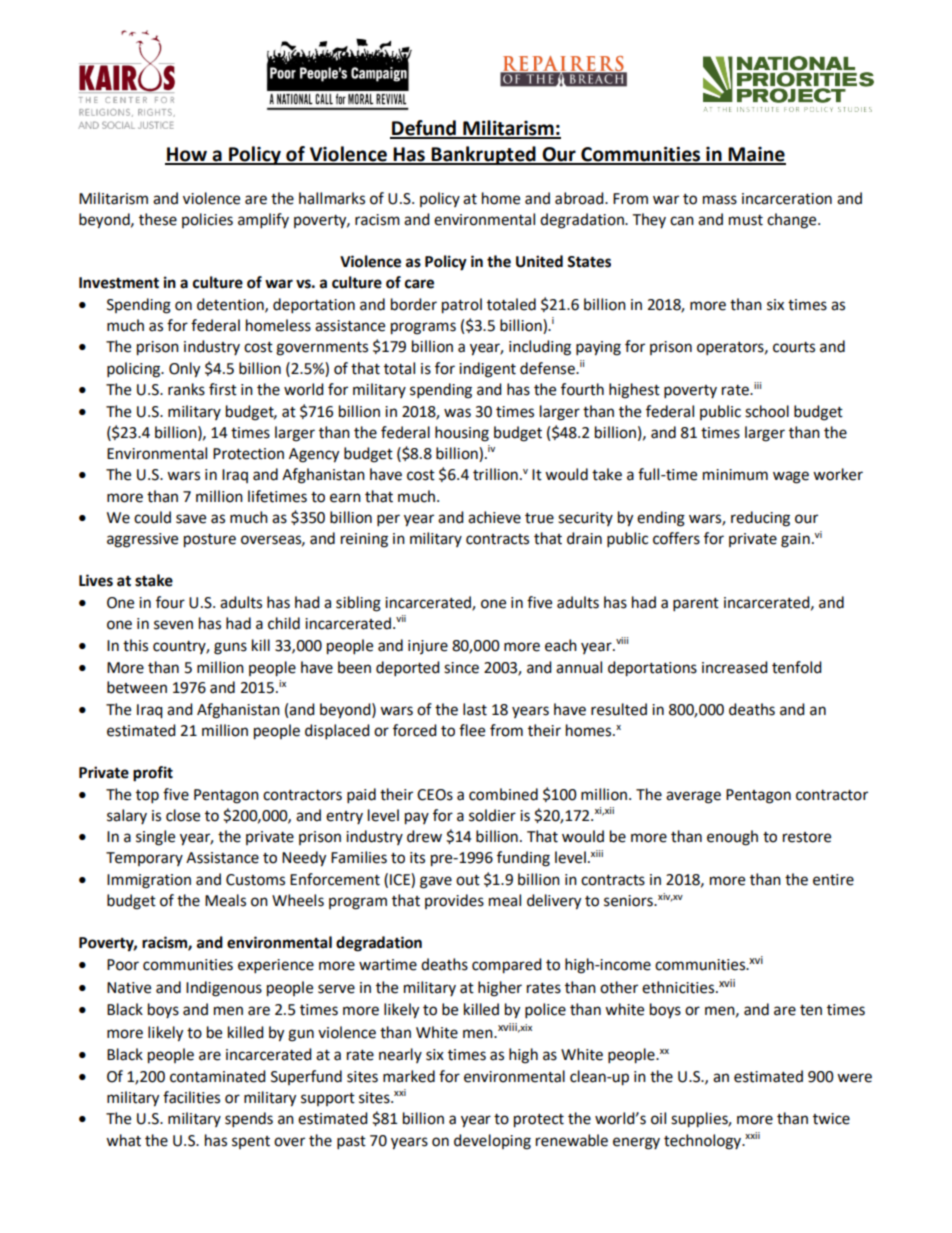 Image resolution: width=952 pixels, height=1233 pixels. I want to click on facilities, so click(191, 1097).
